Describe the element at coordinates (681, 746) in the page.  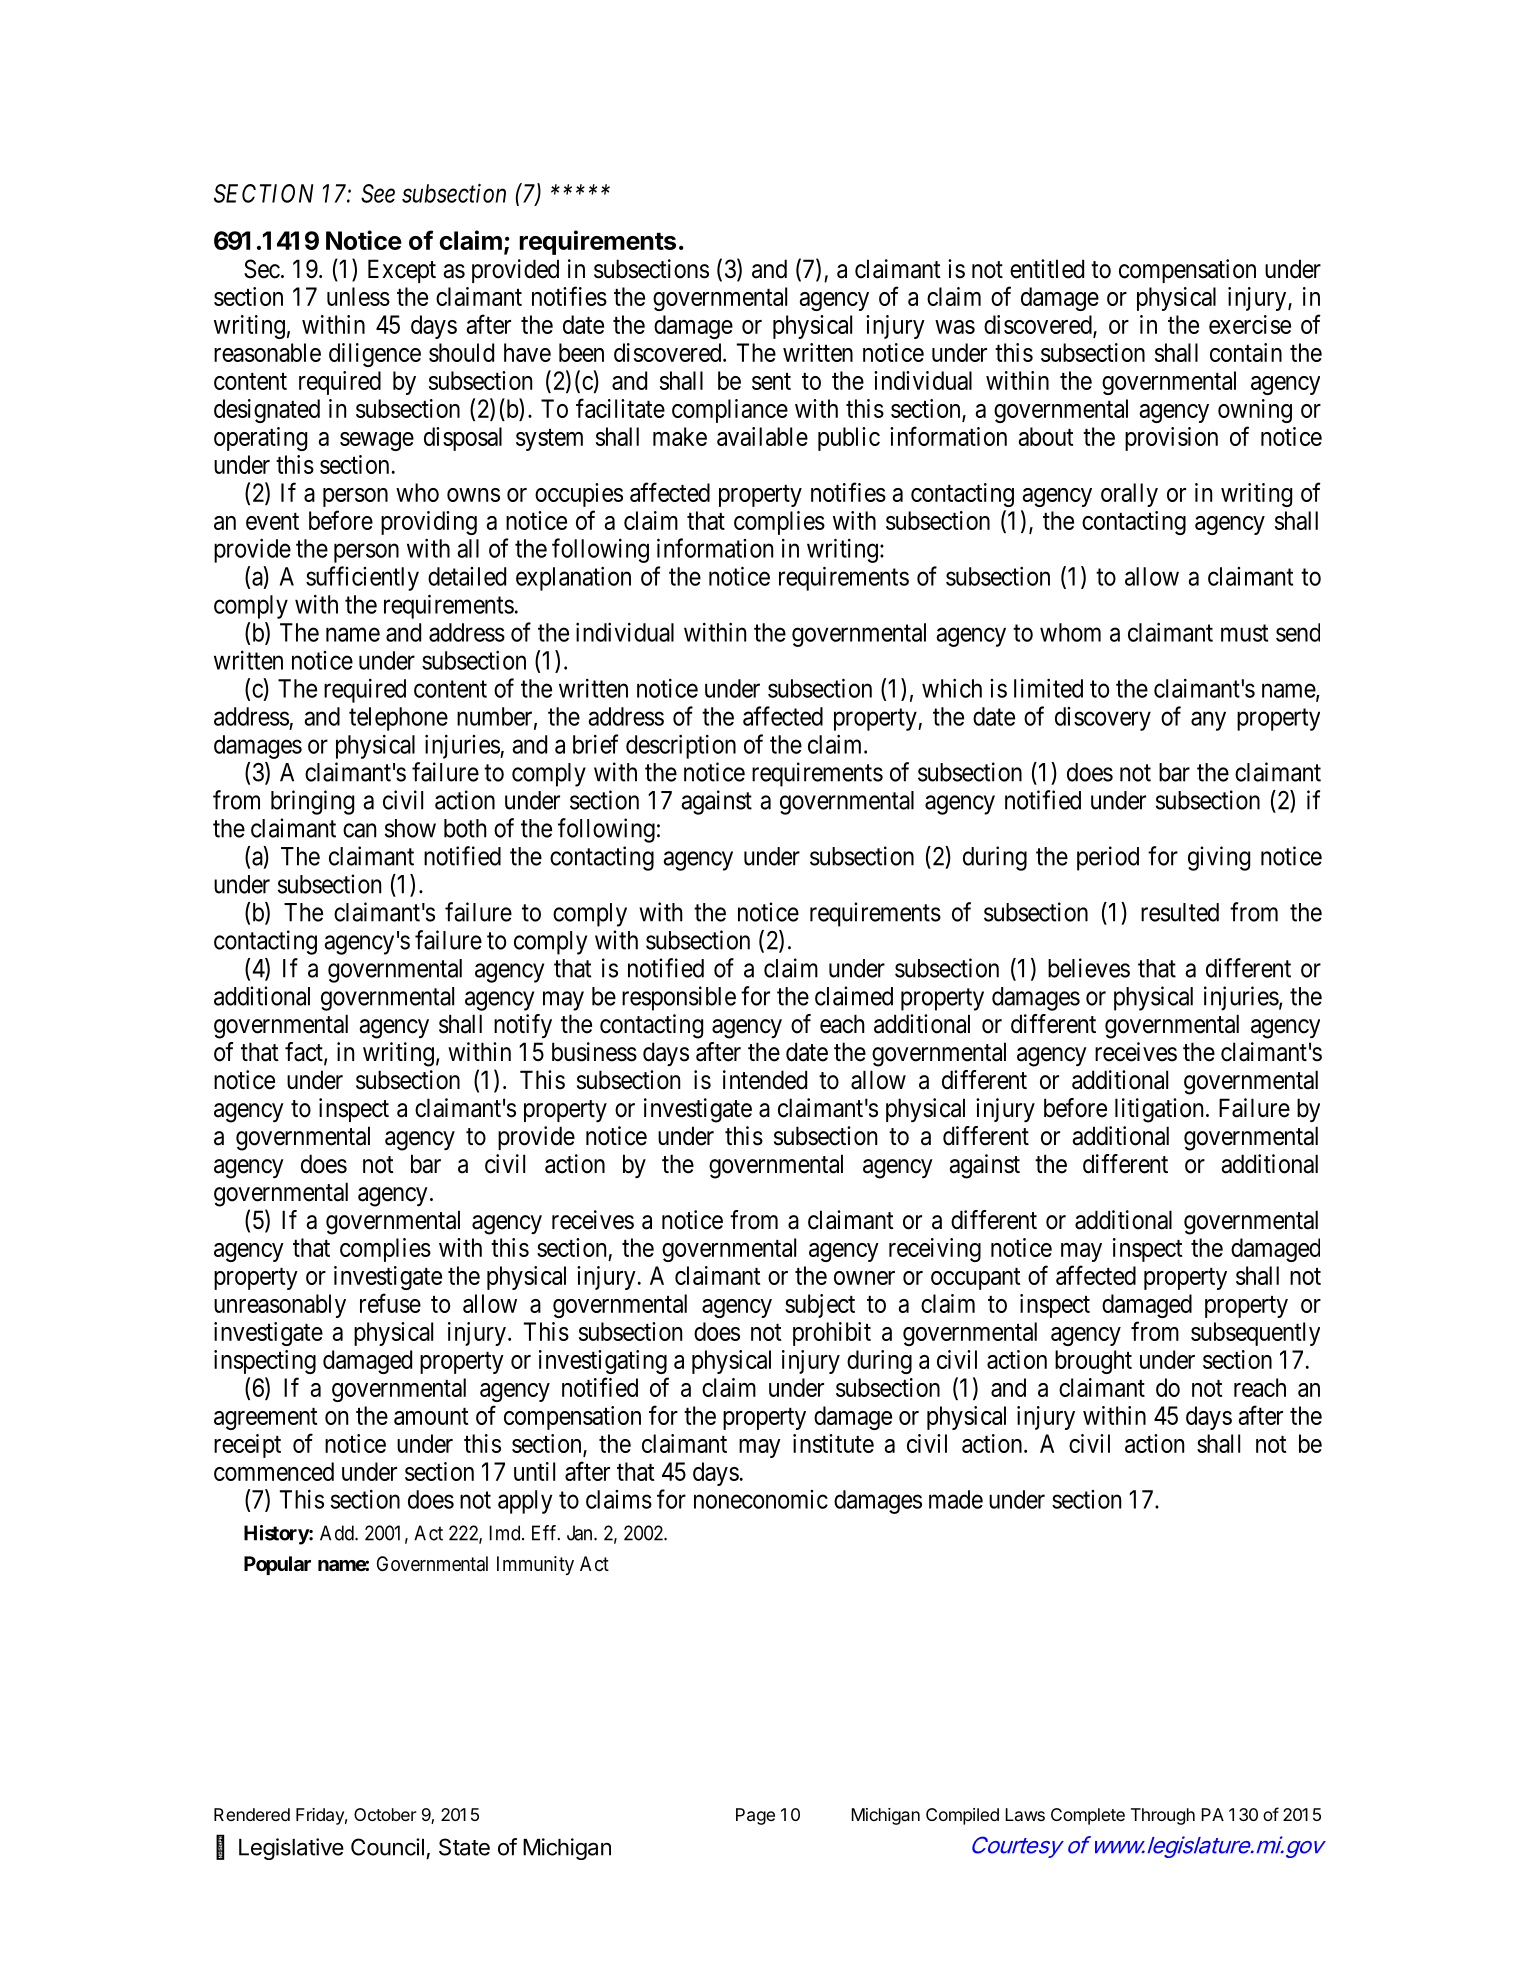
I see `description` at that location.
